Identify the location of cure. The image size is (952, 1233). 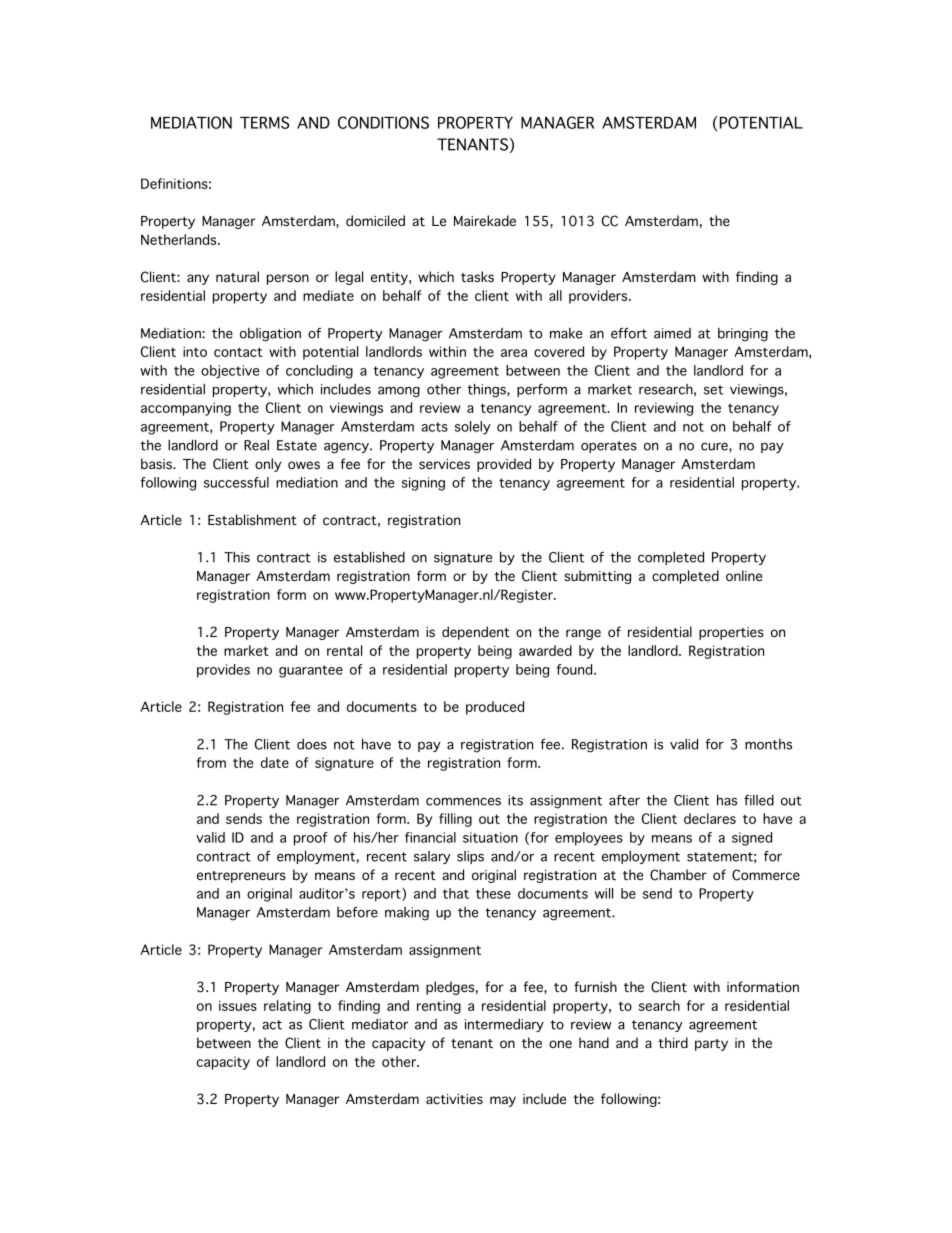
(715, 447).
